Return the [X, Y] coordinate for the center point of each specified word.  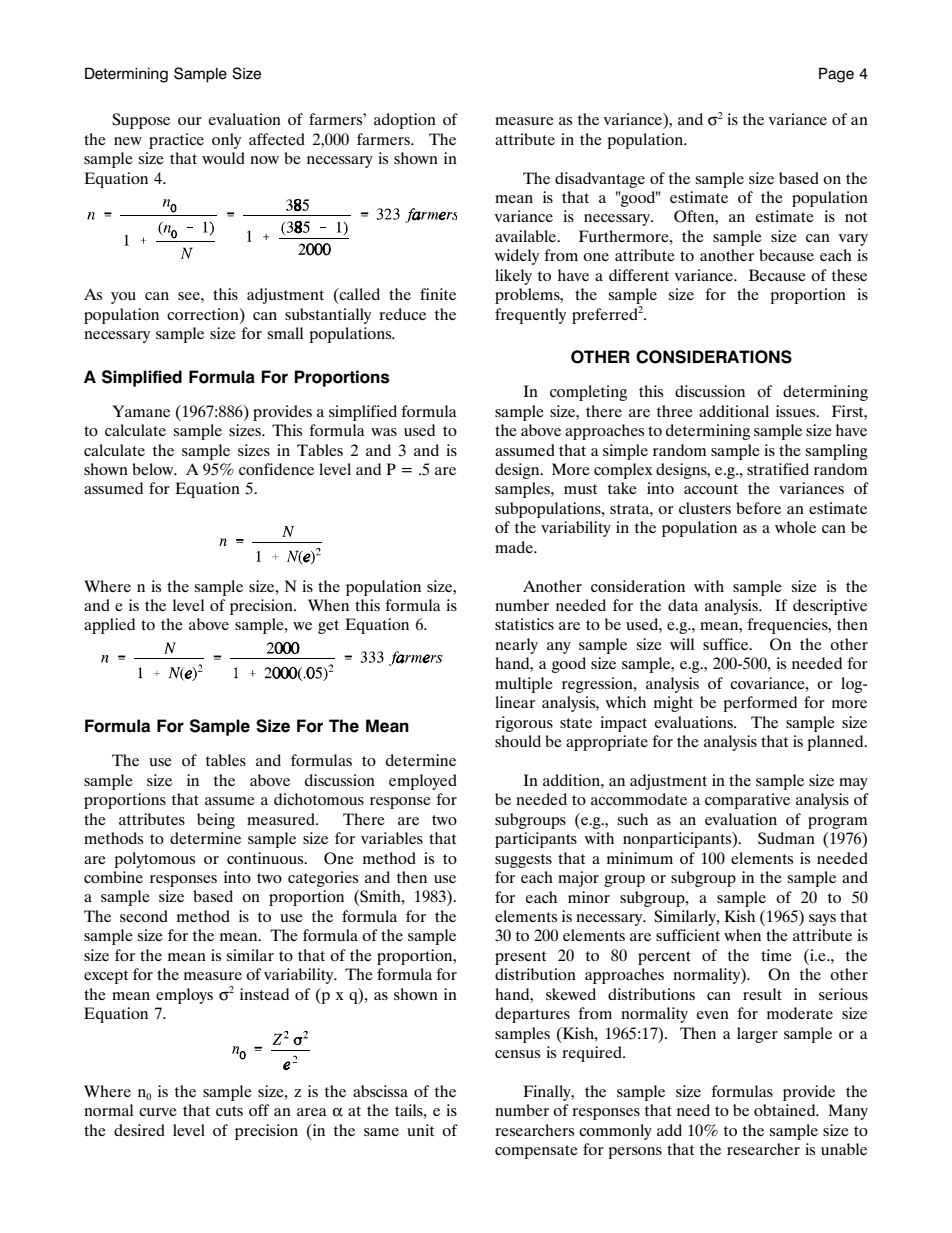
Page [836, 75]
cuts [229, 1111]
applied [109, 626]
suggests [523, 861]
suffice [727, 644]
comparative [747, 801]
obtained [786, 1110]
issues [797, 411]
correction [204, 314]
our [190, 121]
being [216, 821]
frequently [530, 316]
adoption [405, 121]
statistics [524, 624]
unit [420, 1130]
